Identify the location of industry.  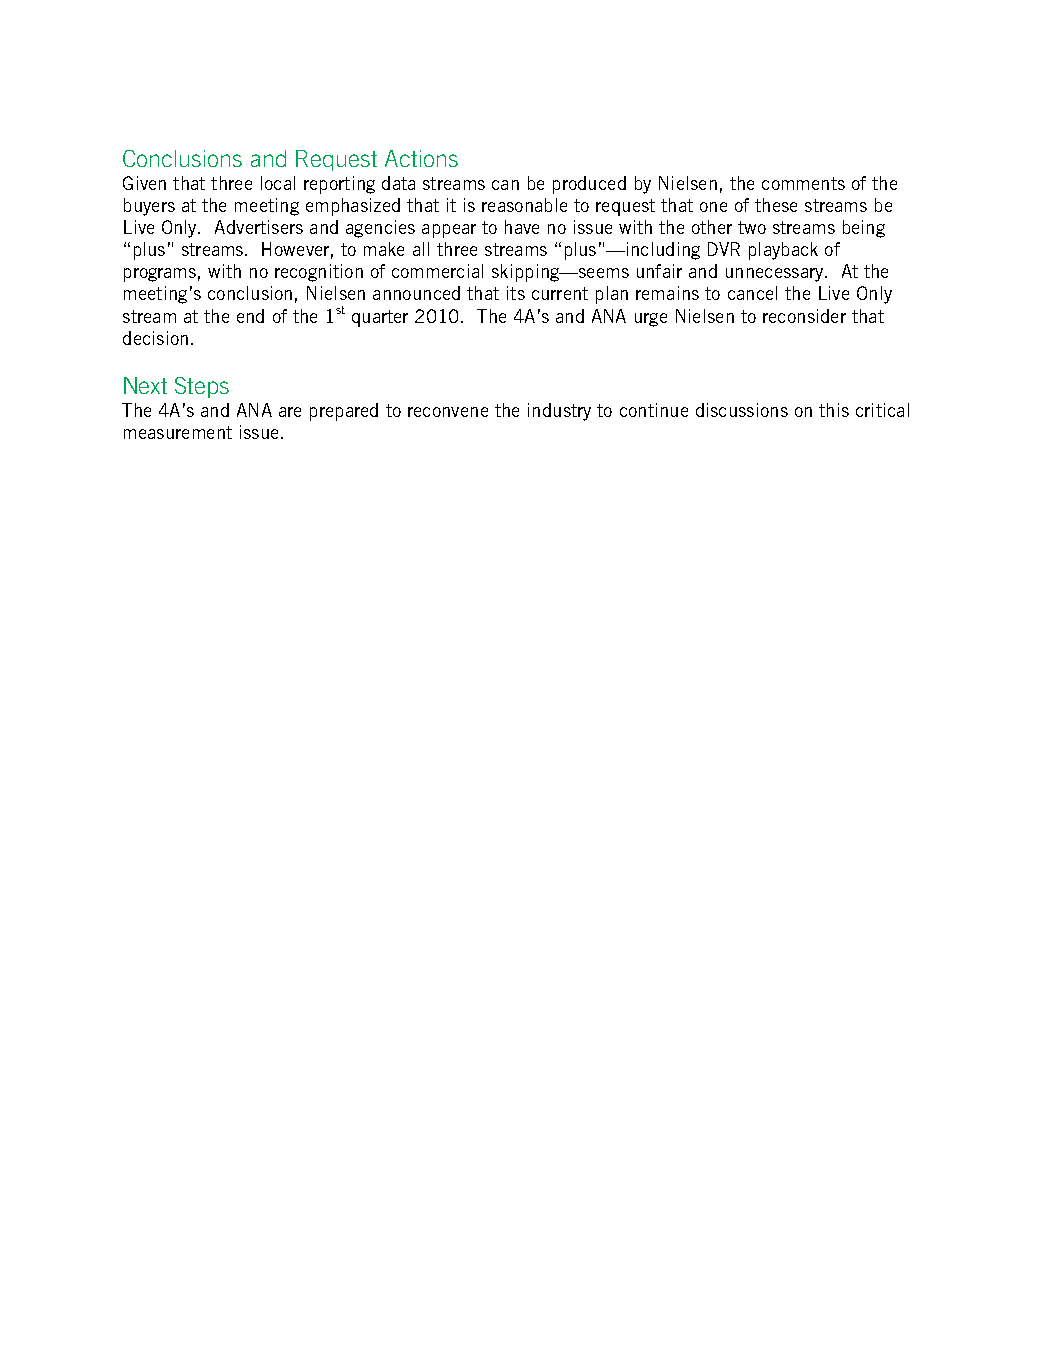
(559, 412).
